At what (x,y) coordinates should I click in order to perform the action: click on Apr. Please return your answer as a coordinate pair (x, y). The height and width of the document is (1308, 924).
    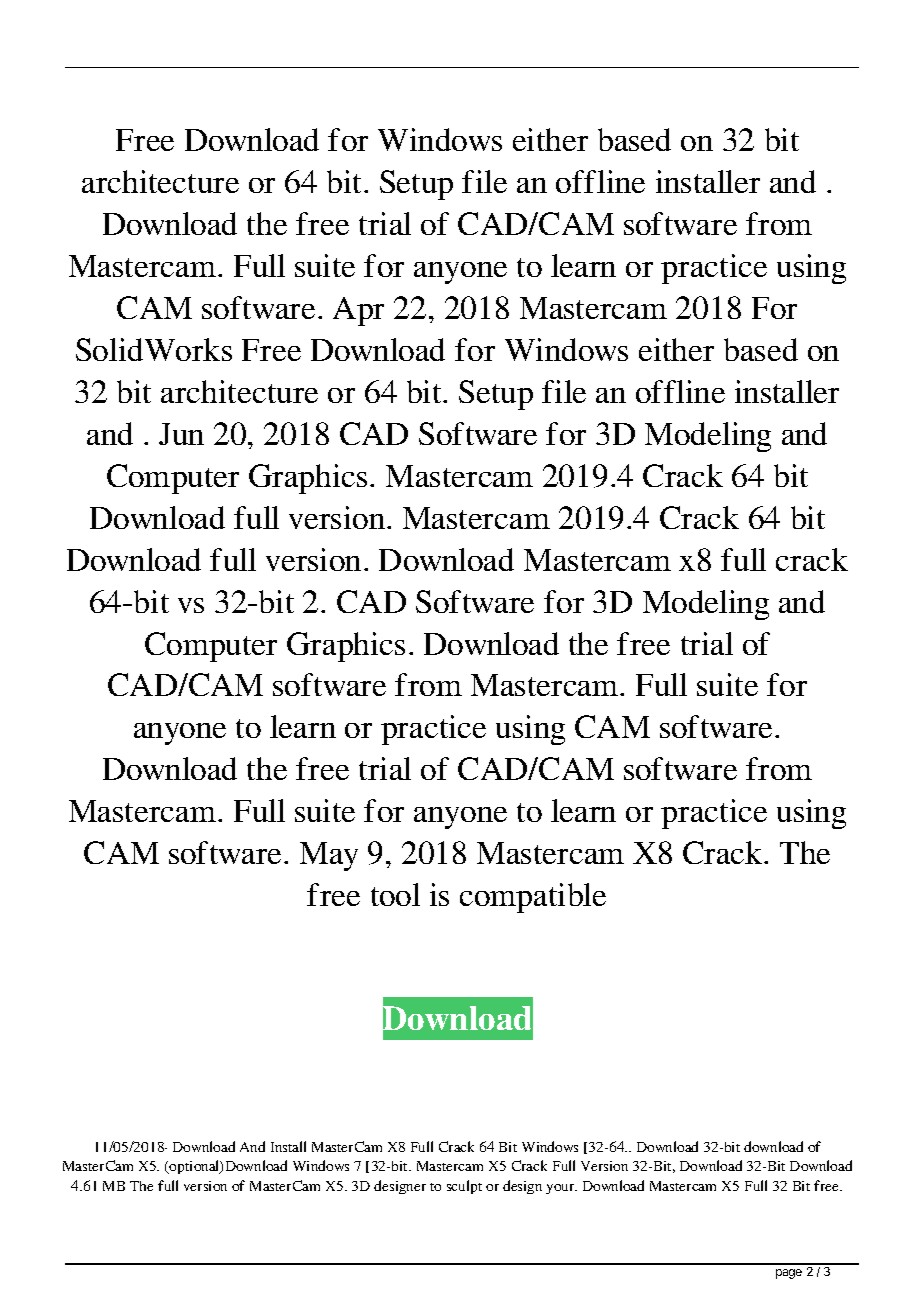
    Looking at the image, I should click on (358, 311).
